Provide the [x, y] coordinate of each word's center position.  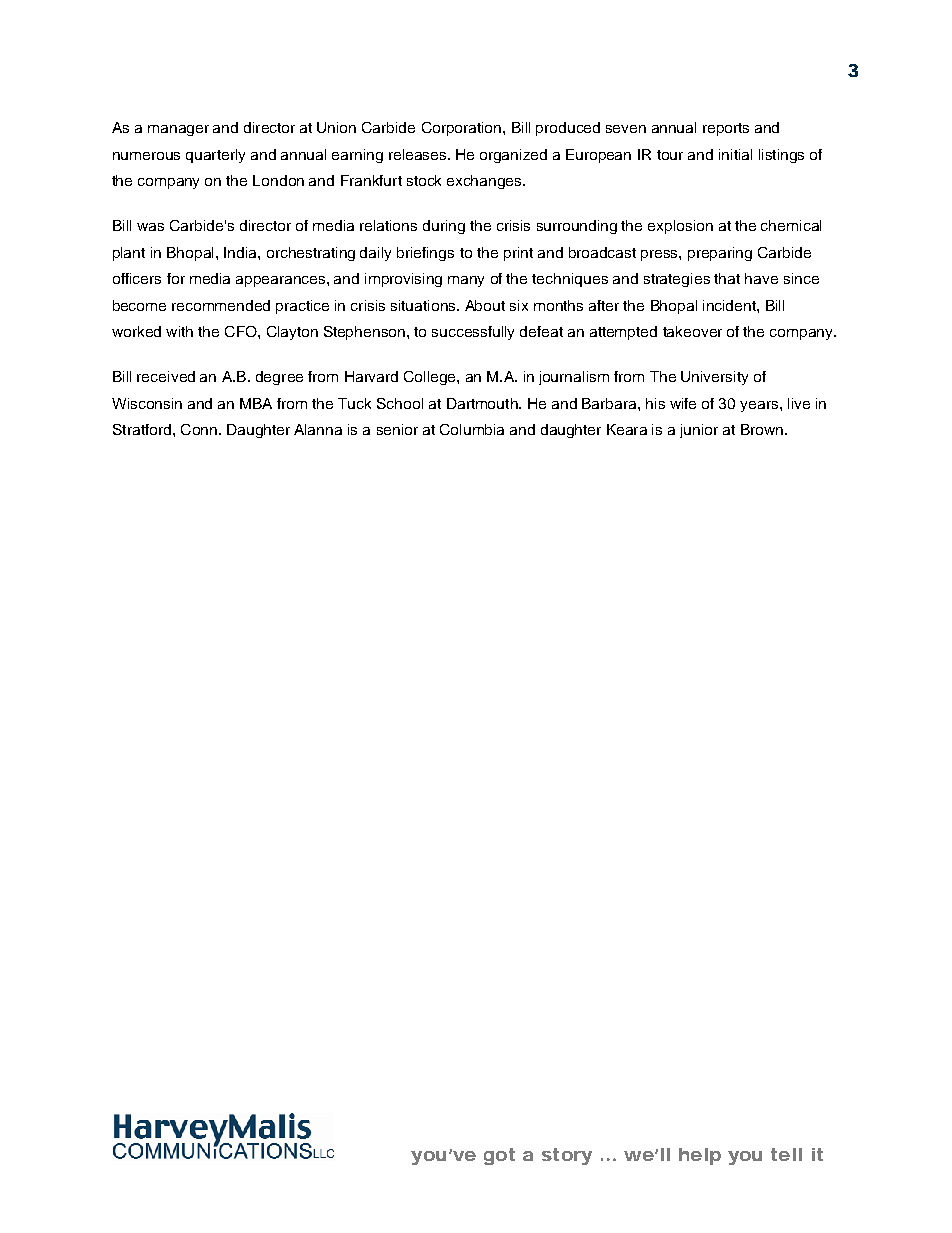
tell [786, 1154]
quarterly [215, 156]
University [714, 378]
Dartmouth [483, 403]
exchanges [485, 182]
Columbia [472, 429]
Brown [762, 429]
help [700, 1156]
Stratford [142, 429]
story [567, 1156]
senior [397, 429]
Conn [199, 429]
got [499, 1156]
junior [699, 431]
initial [735, 154]
